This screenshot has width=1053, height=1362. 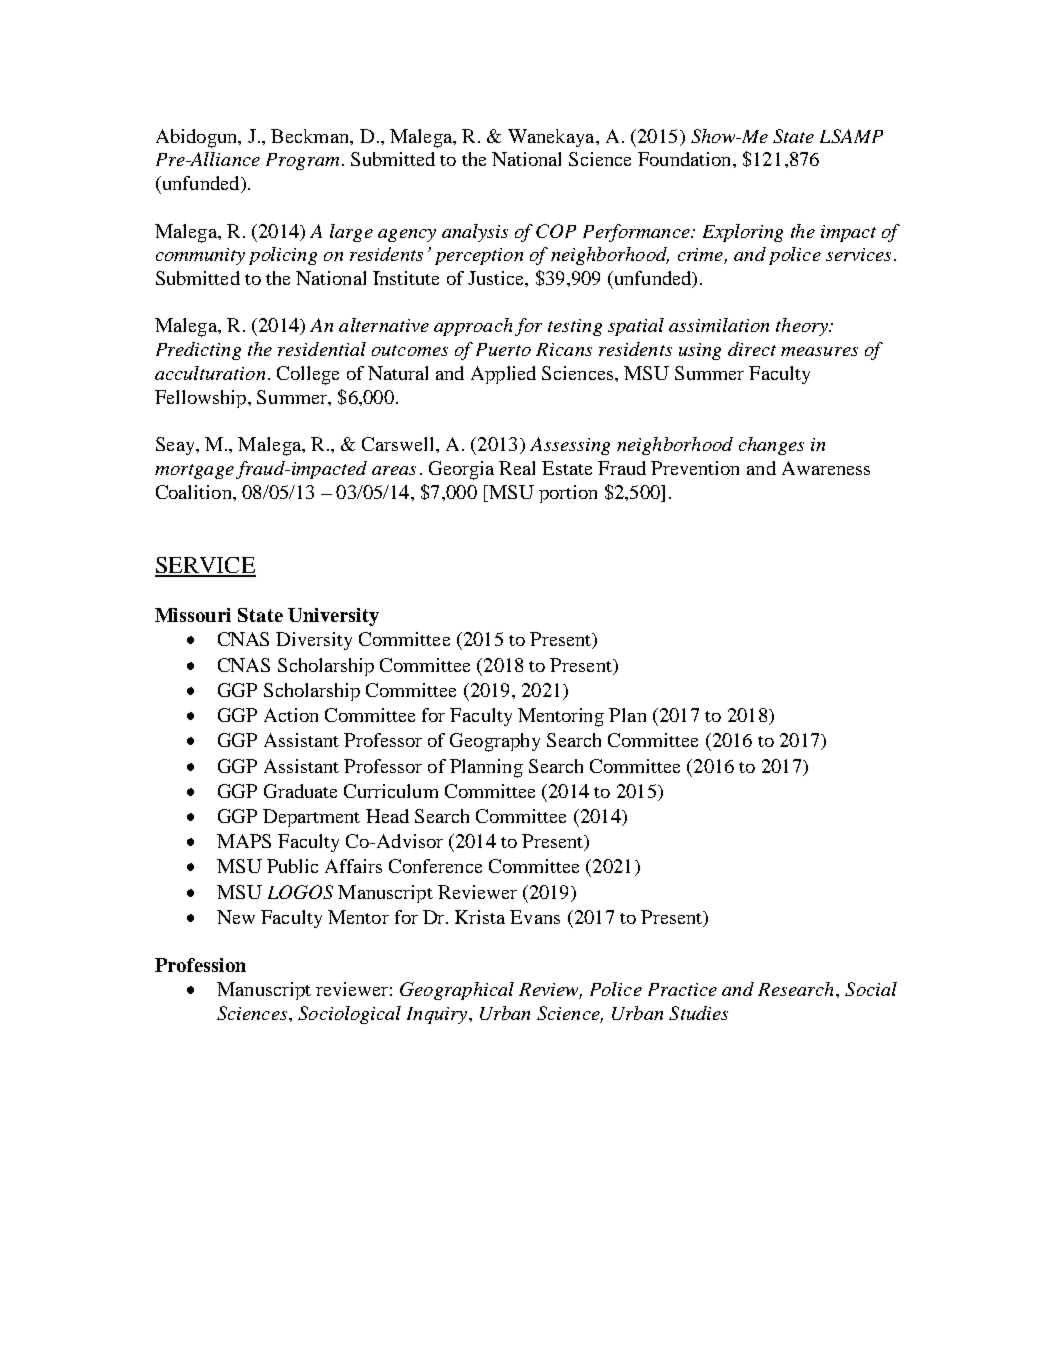 What do you see at coordinates (308, 375) in the screenshot?
I see `College` at bounding box center [308, 375].
